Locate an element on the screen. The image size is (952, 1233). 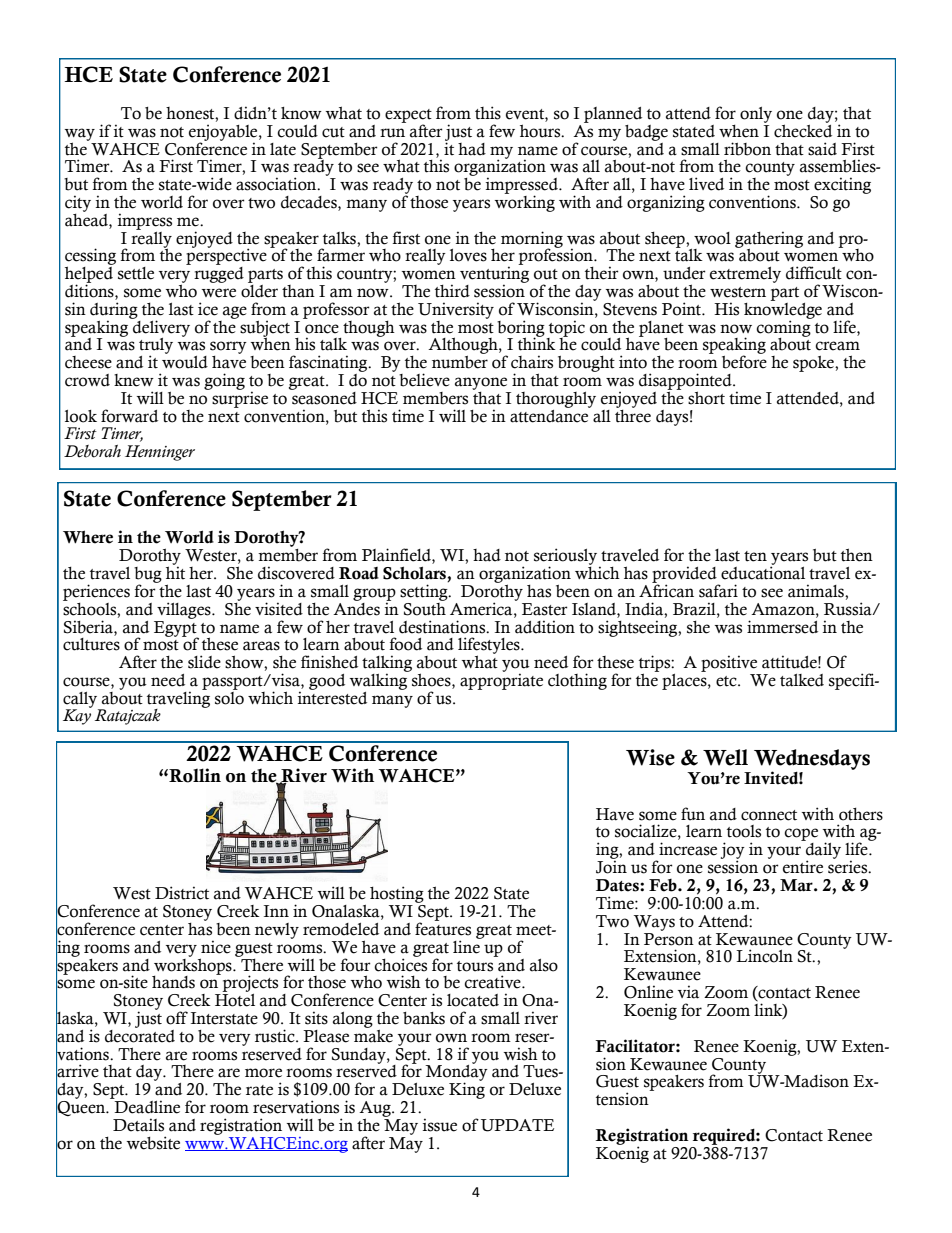
expect is located at coordinates (408, 117).
